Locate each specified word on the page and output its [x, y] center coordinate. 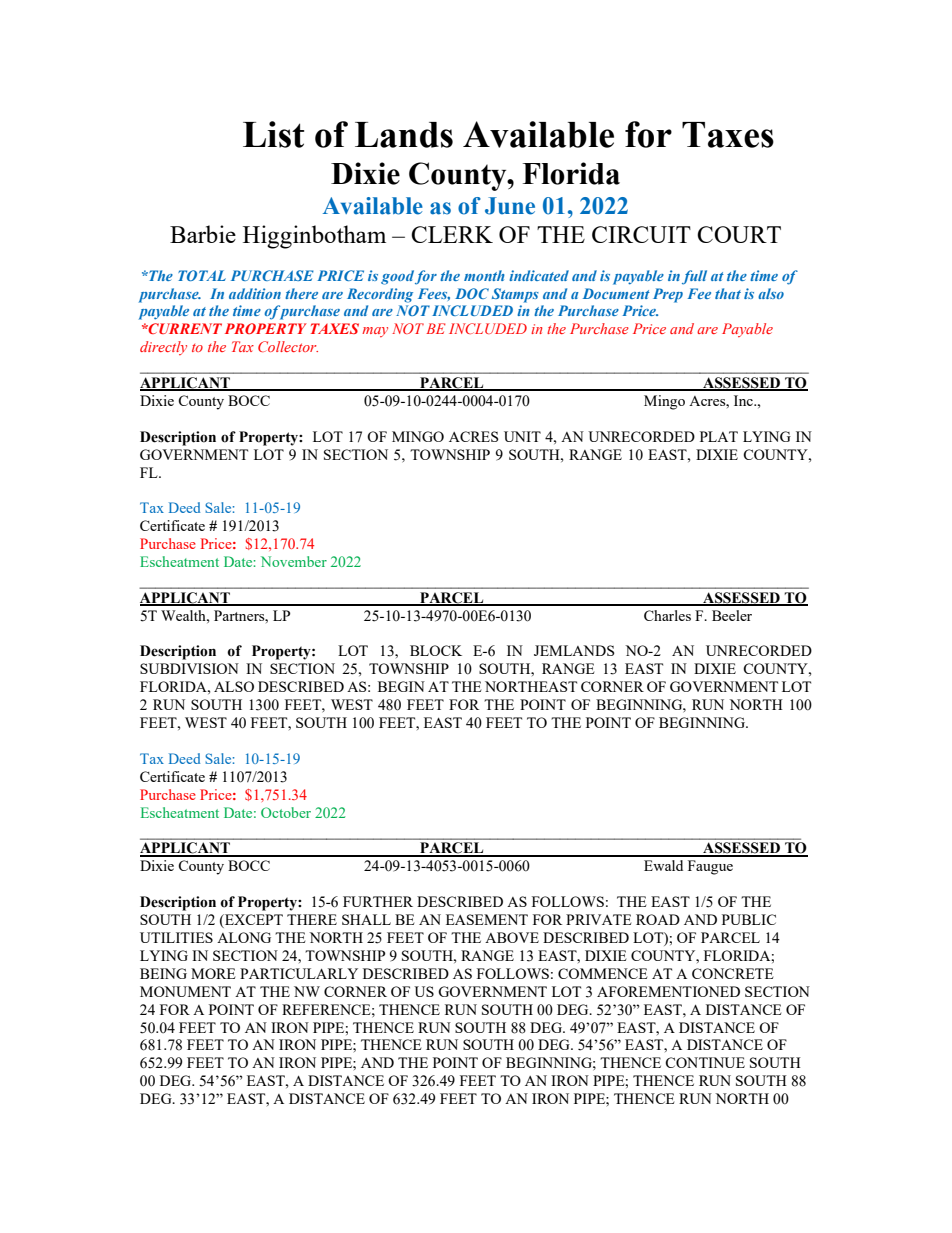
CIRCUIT [641, 234]
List [273, 134]
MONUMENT [185, 991]
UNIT [522, 436]
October [286, 812]
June [510, 206]
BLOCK [436, 650]
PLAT [719, 436]
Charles [667, 615]
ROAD [658, 919]
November [294, 561]
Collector [288, 346]
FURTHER [378, 901]
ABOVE [512, 937]
